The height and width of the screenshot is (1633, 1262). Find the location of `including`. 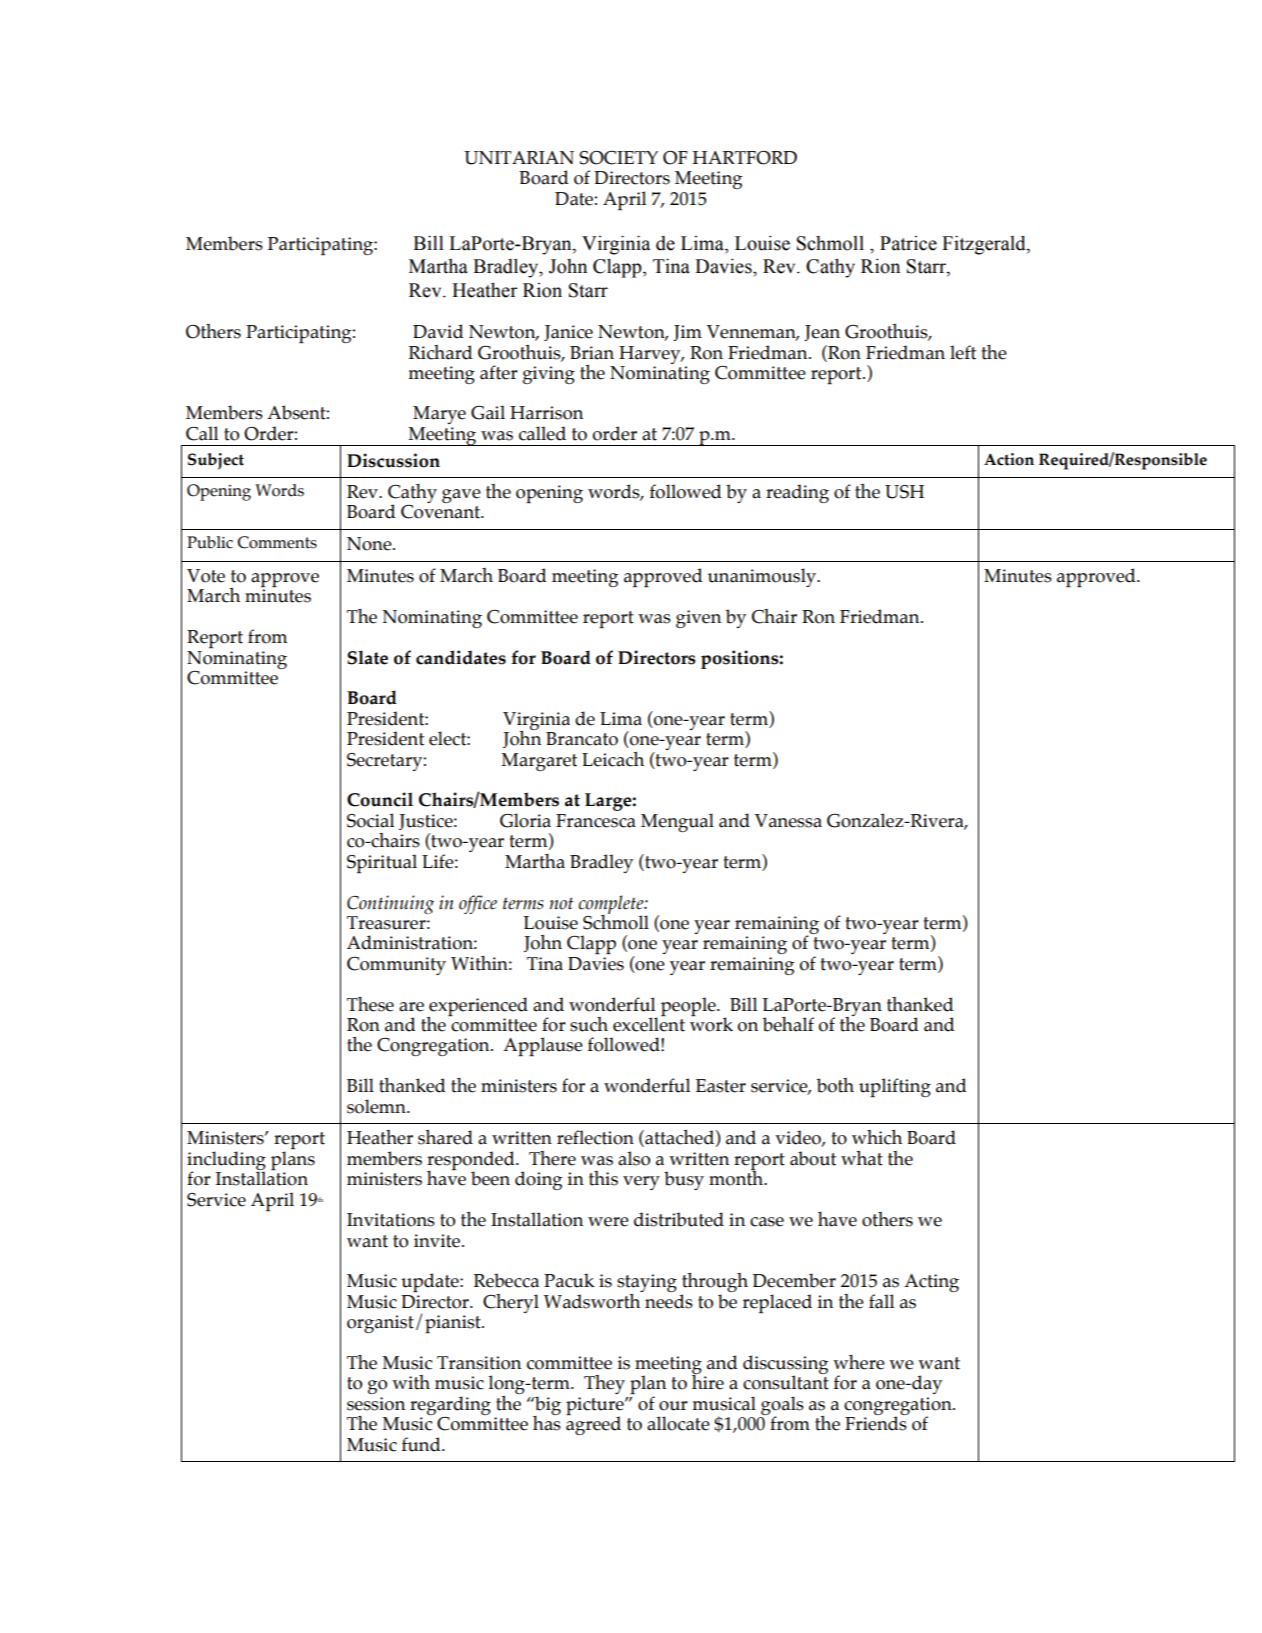

including is located at coordinates (226, 1162).
